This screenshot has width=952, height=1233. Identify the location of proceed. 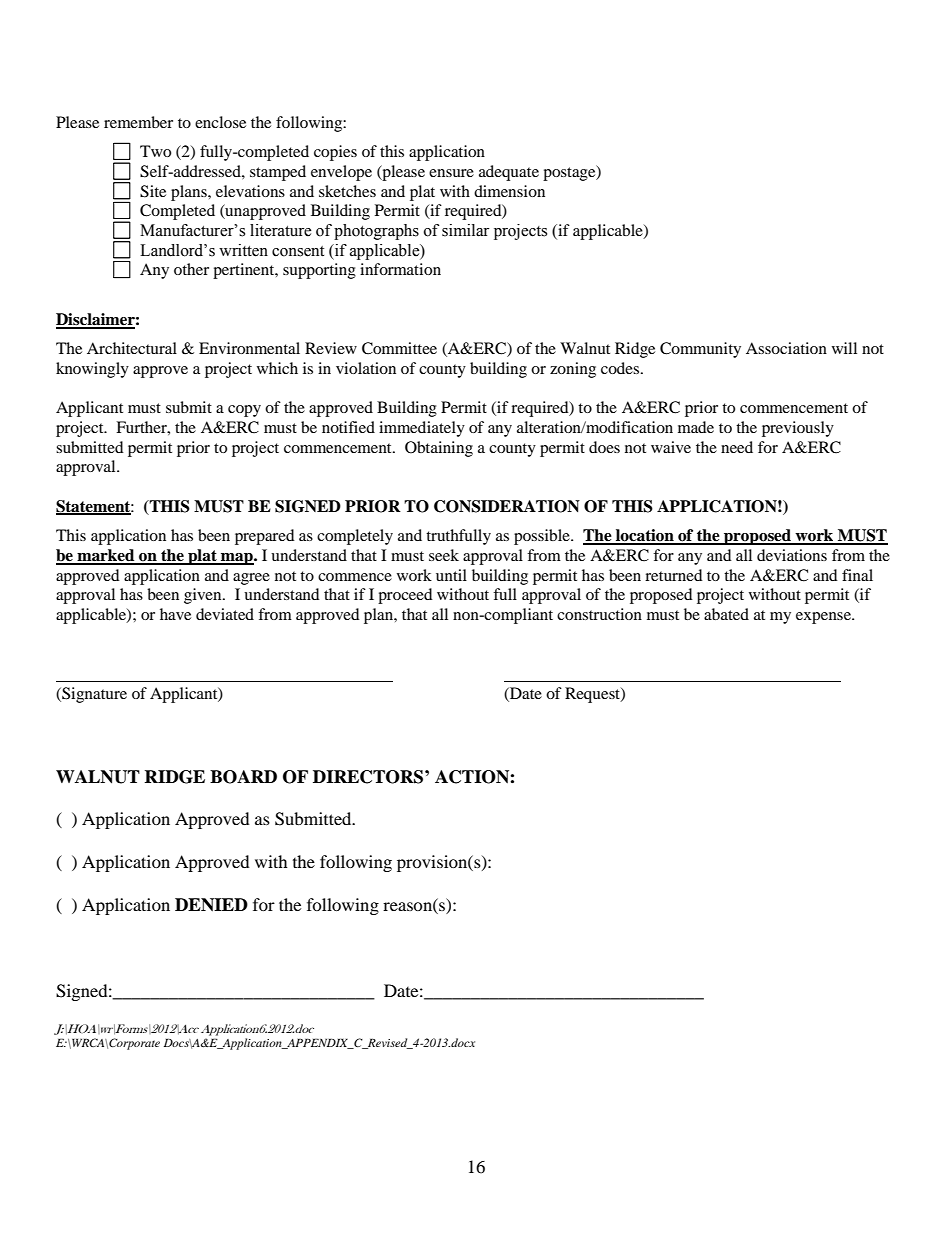
(405, 596).
